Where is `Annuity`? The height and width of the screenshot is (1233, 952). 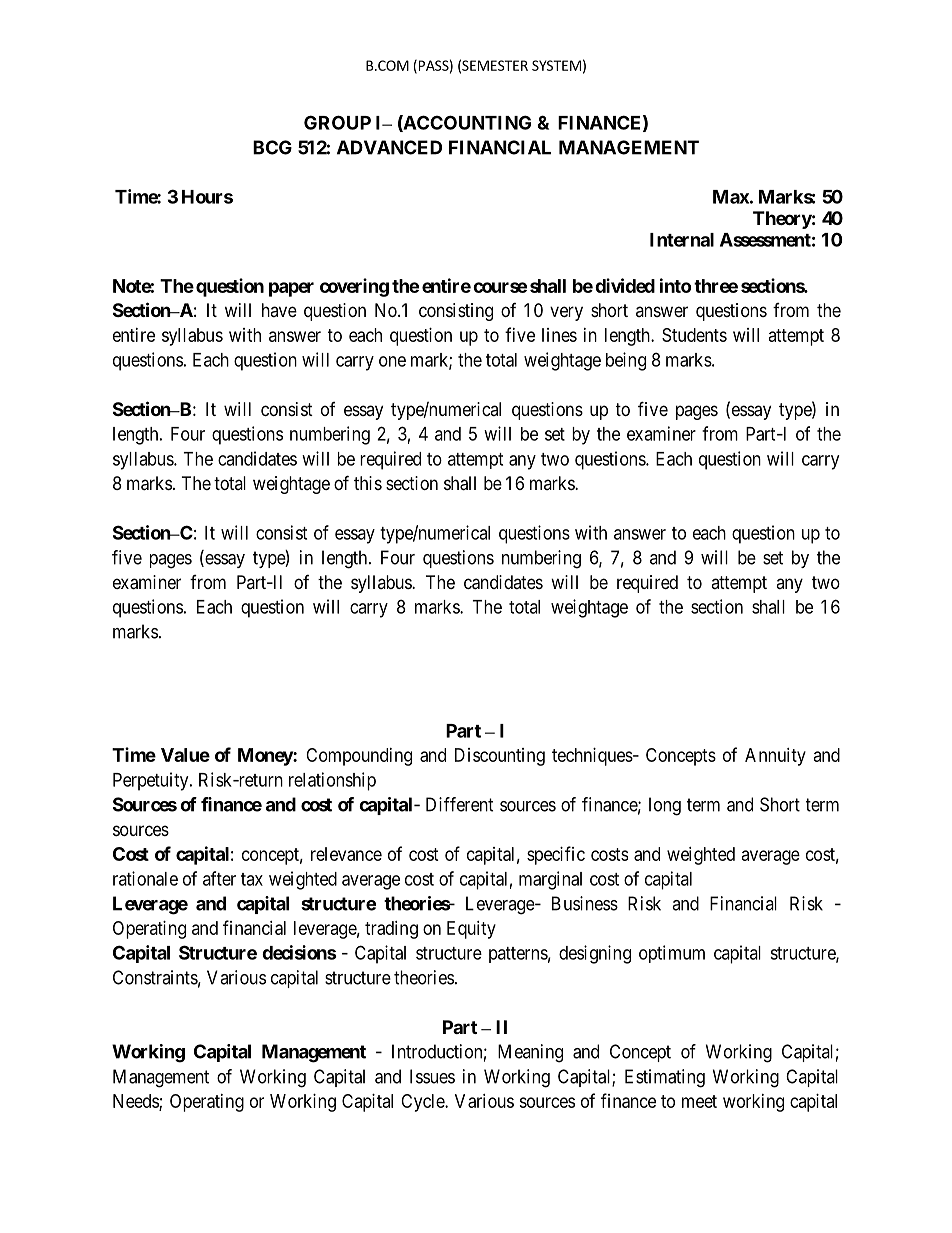
Annuity is located at coordinates (775, 757).
